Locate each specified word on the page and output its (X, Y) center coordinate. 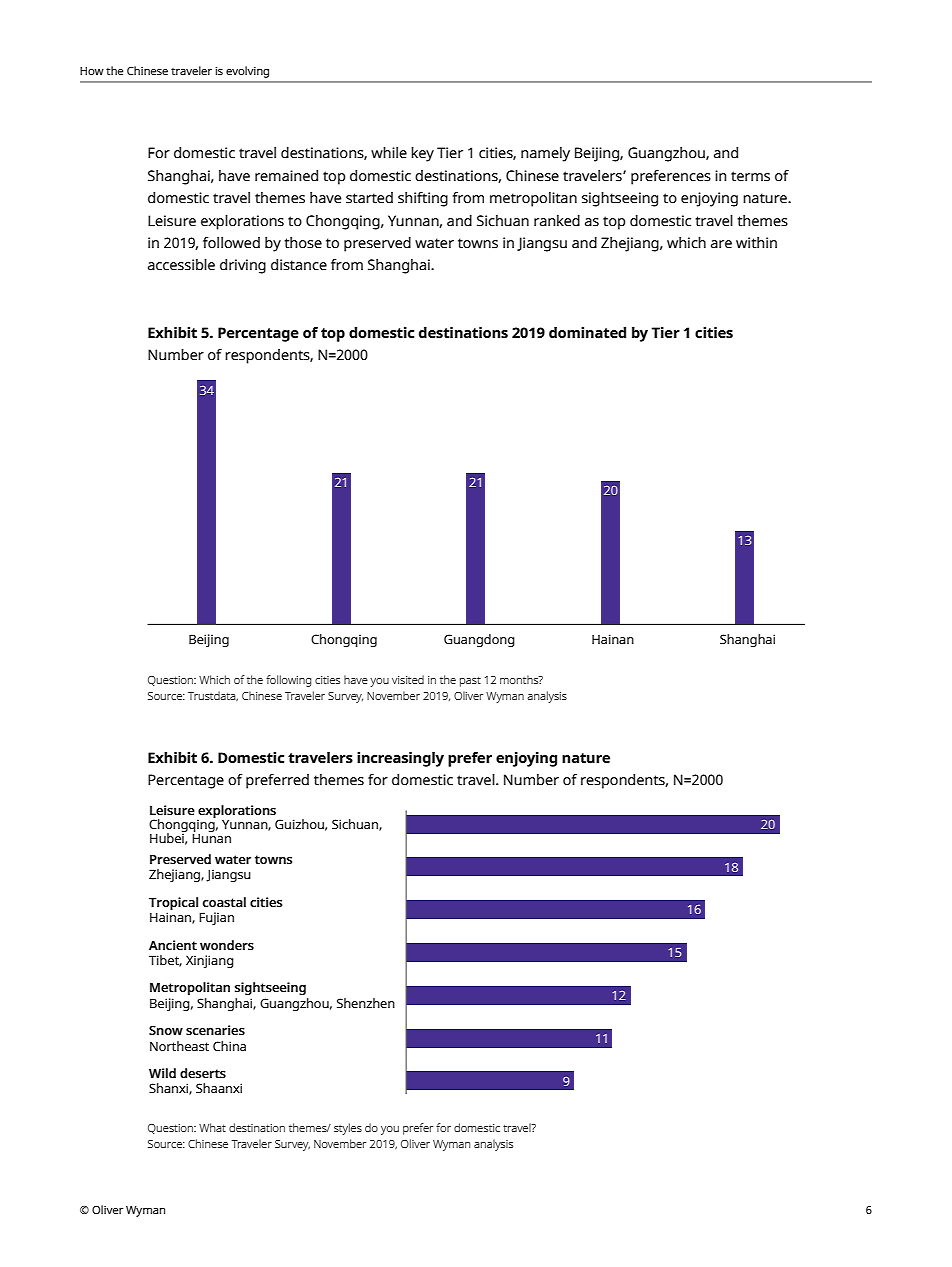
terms (750, 176)
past (470, 681)
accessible (181, 265)
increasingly (400, 759)
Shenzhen (366, 1003)
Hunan (211, 838)
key (422, 154)
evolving (247, 72)
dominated (587, 332)
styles (348, 1129)
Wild (162, 1073)
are (721, 244)
